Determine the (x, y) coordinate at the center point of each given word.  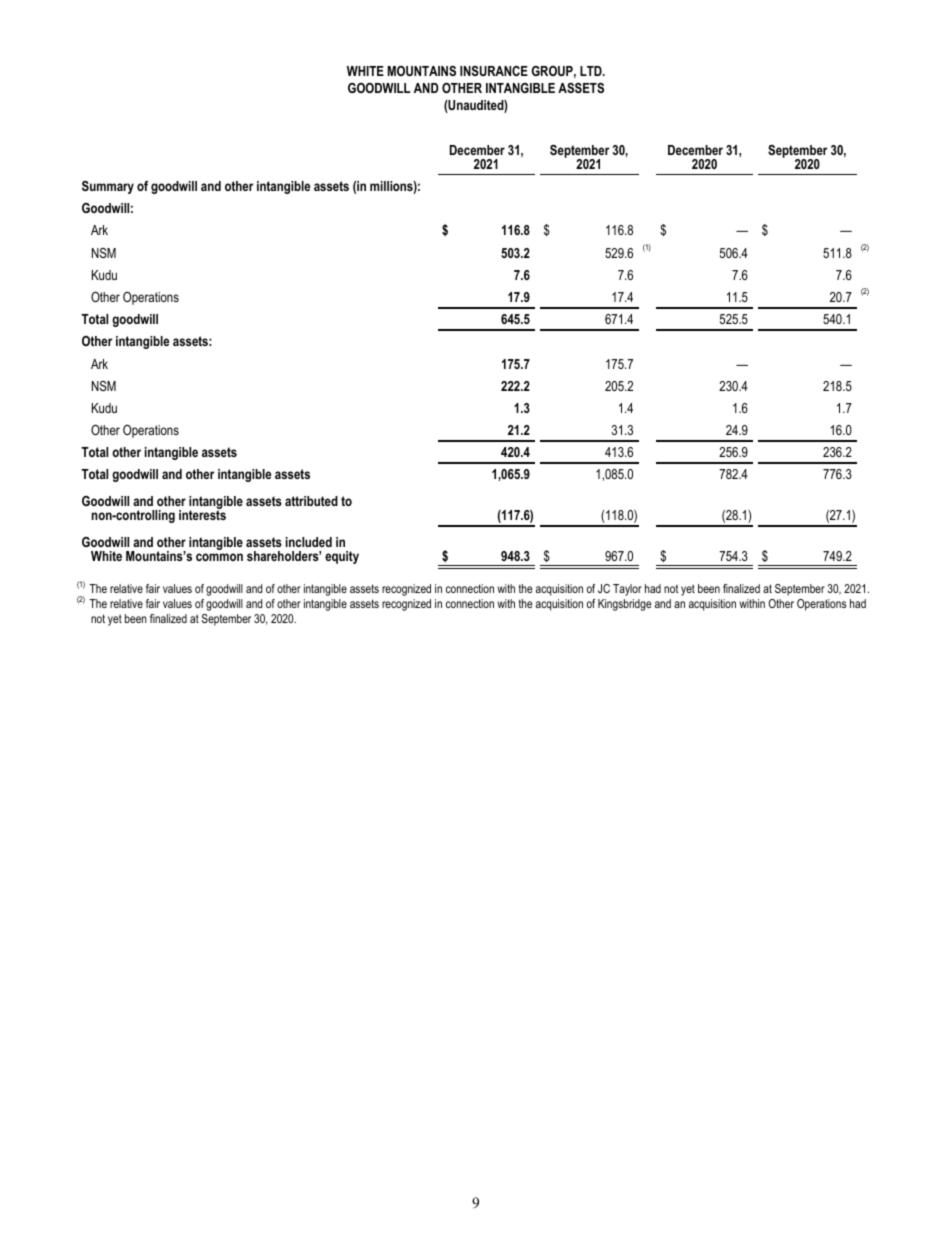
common (219, 557)
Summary (108, 187)
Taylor (627, 590)
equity (342, 557)
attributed (311, 501)
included (309, 542)
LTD (592, 71)
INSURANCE (494, 71)
